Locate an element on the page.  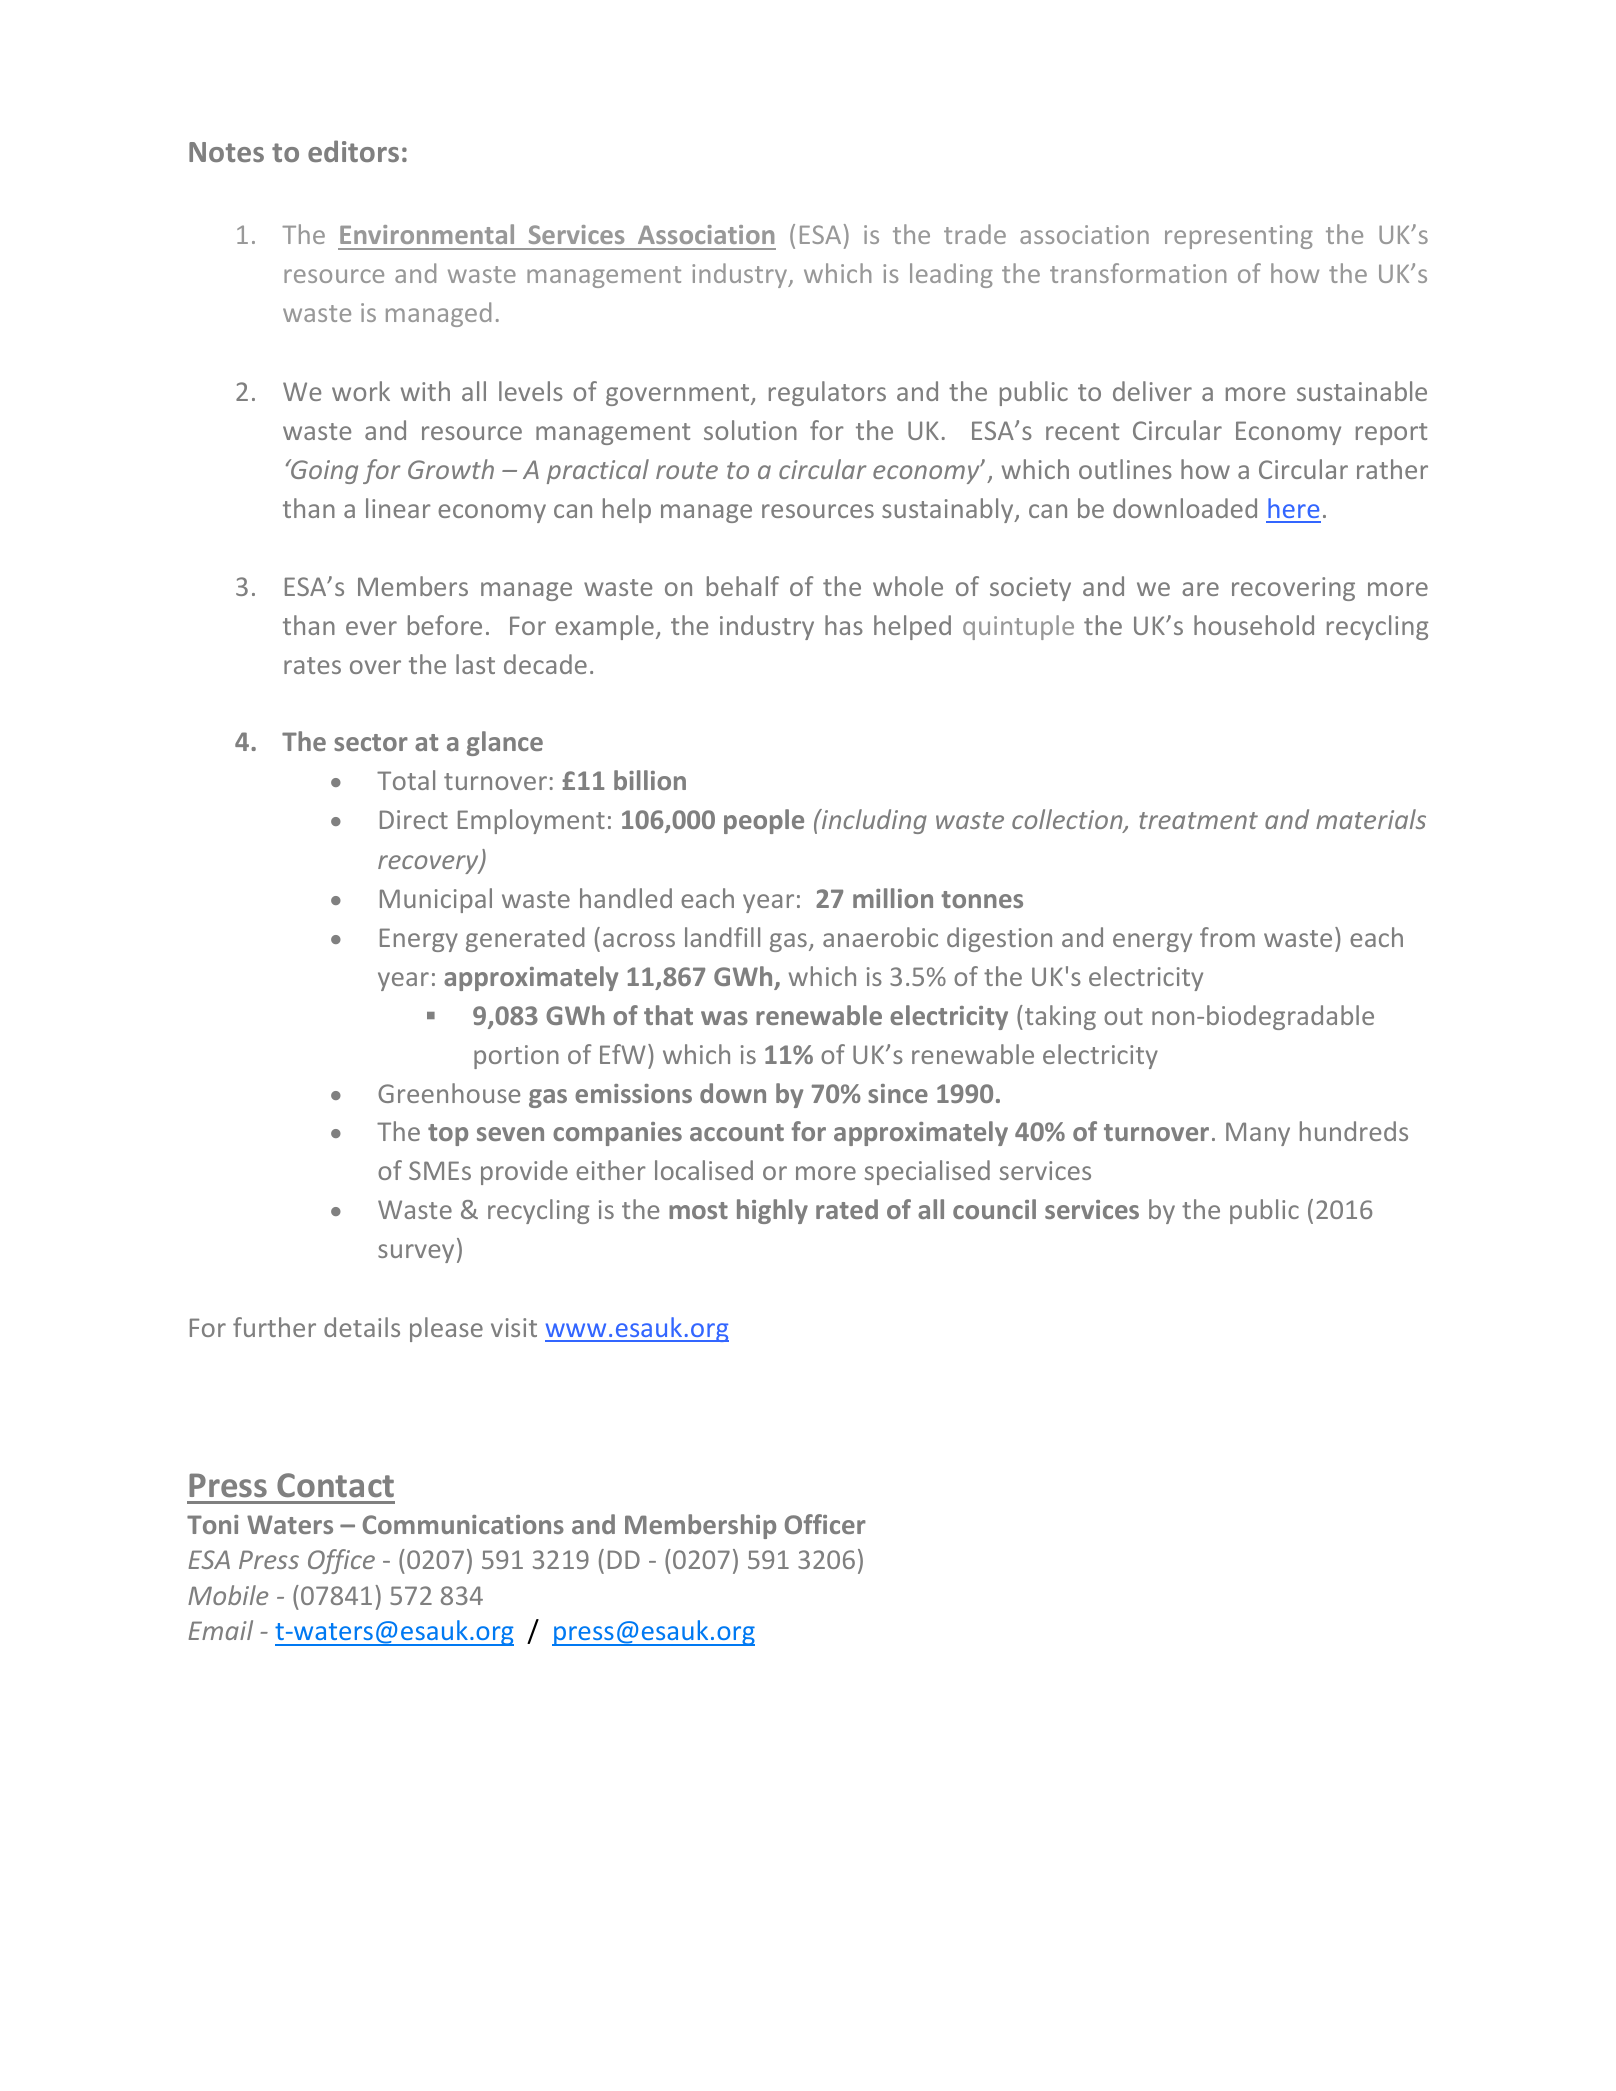
has is located at coordinates (844, 625).
